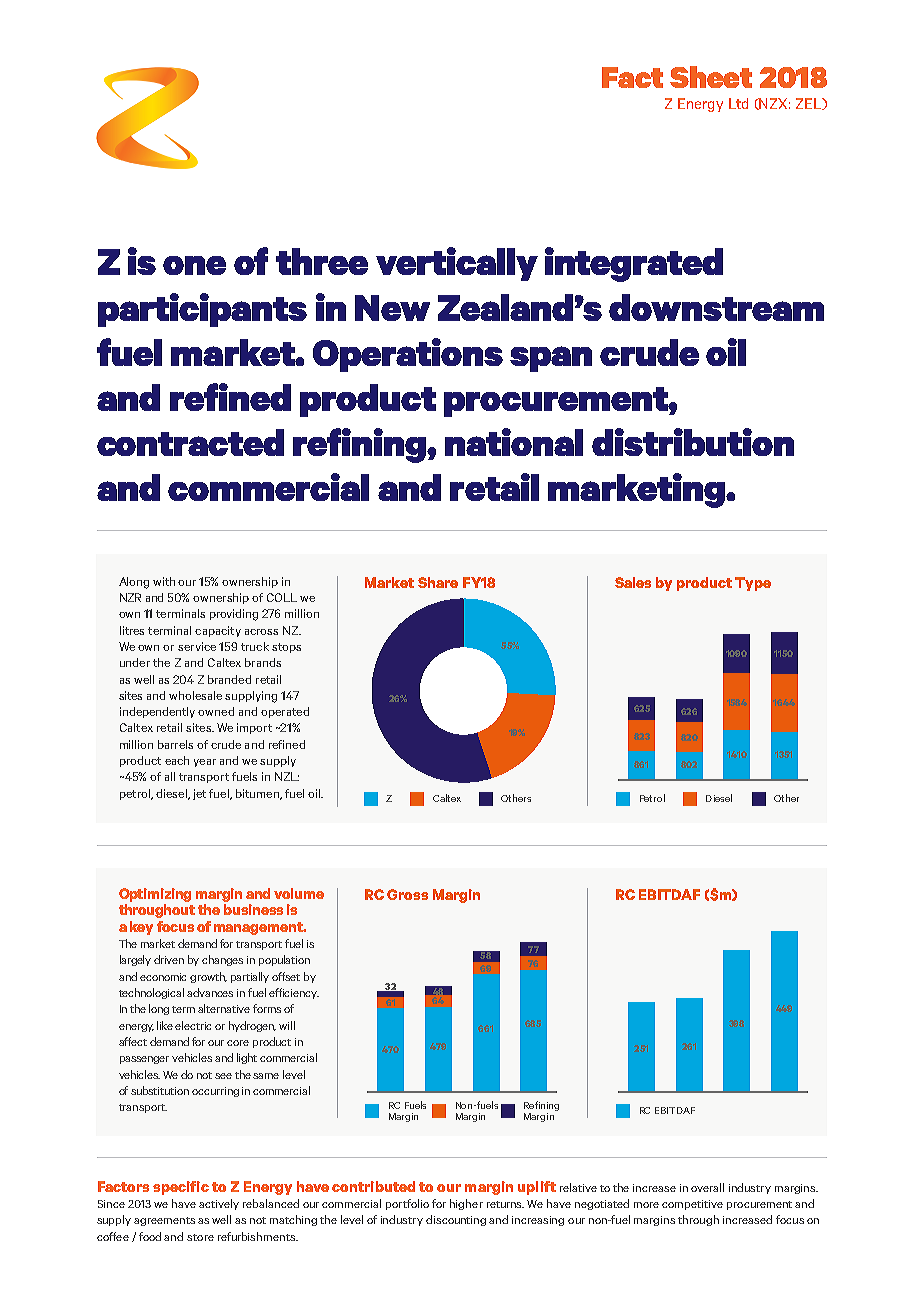 Image resolution: width=924 pixels, height=1308 pixels. Describe the element at coordinates (407, 1204) in the page. I see `portfolio` at that location.
